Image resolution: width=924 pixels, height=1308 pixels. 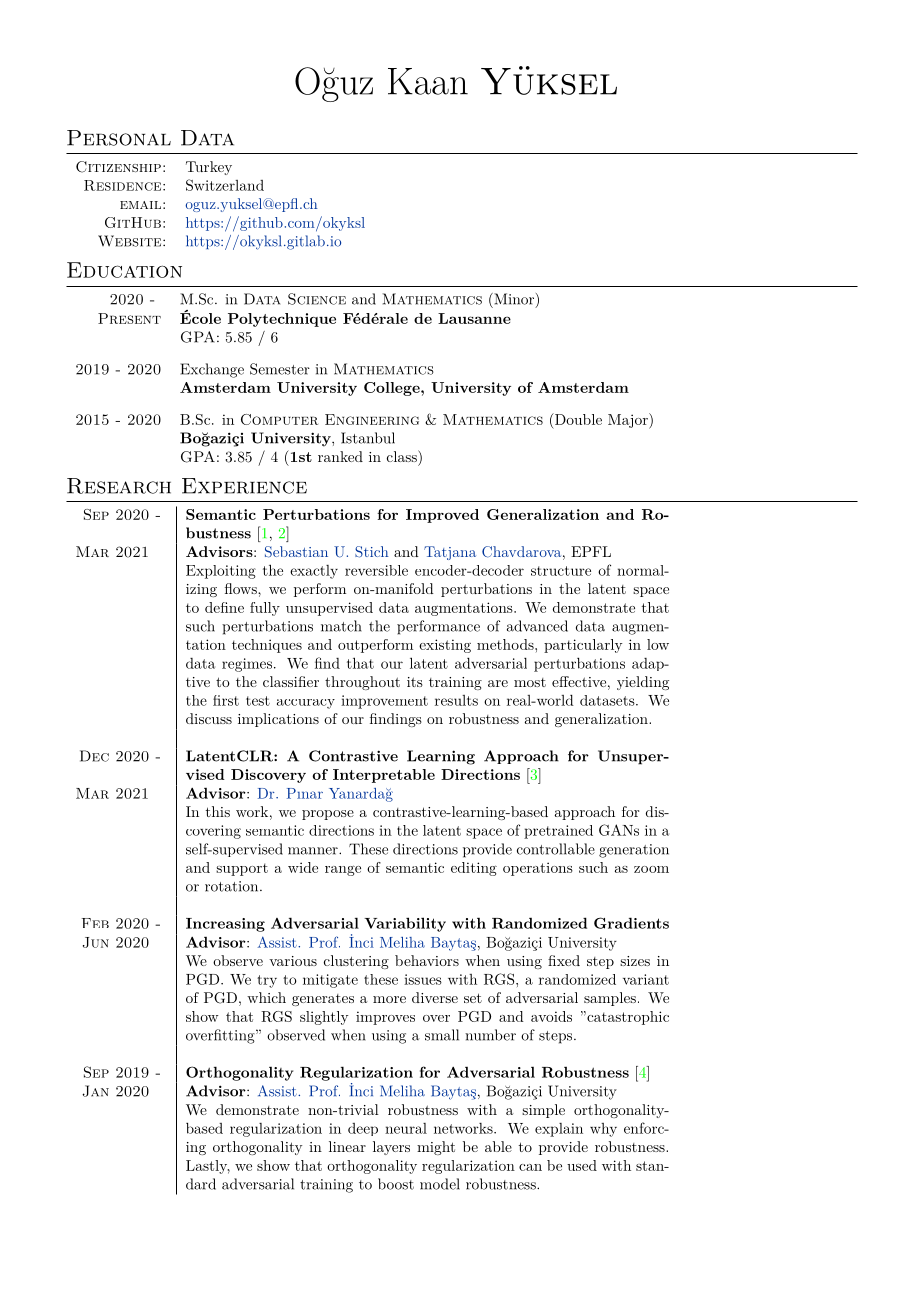 What do you see at coordinates (119, 486) in the document?
I see `Research` at bounding box center [119, 486].
